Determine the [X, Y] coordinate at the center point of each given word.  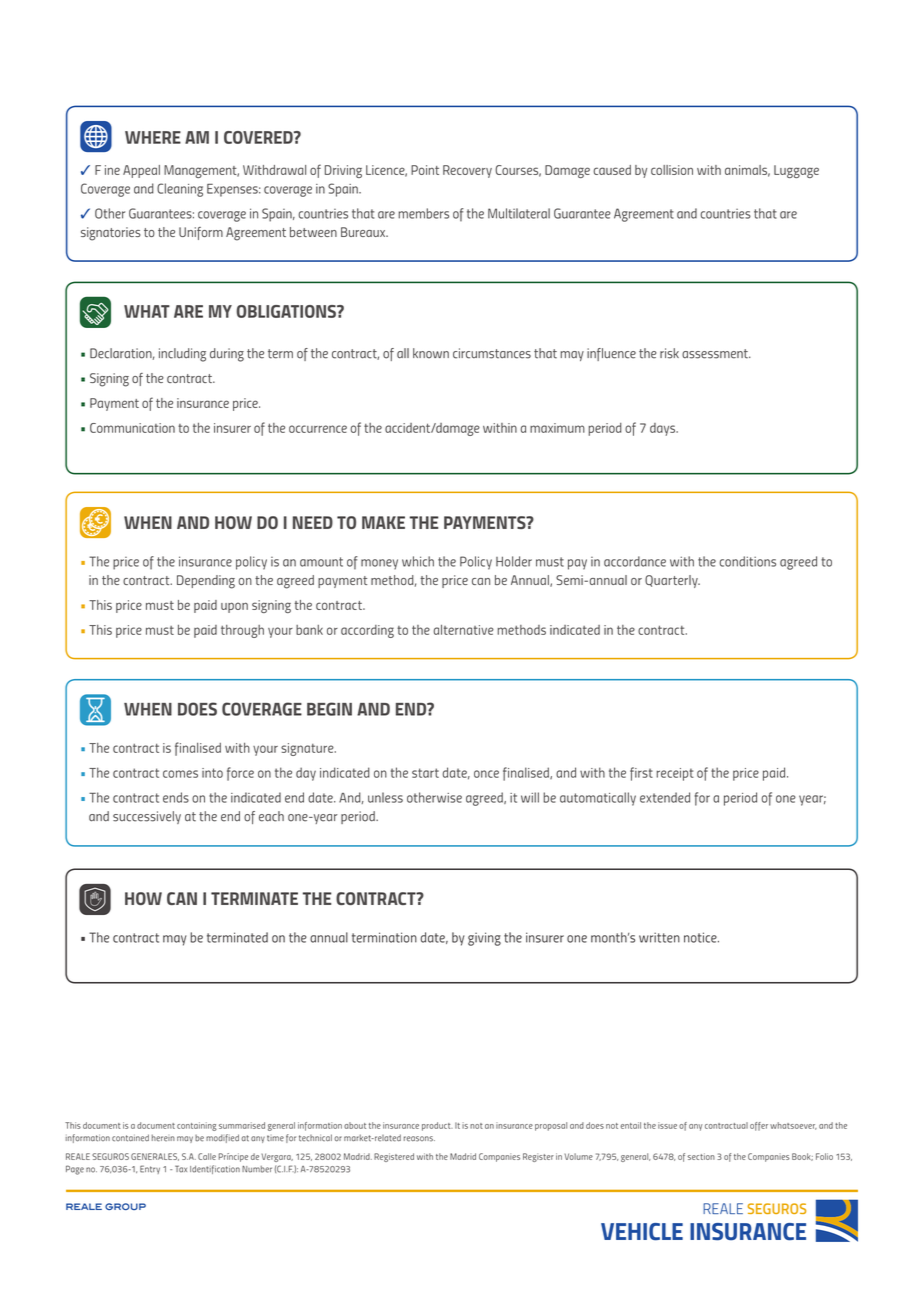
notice [701, 937]
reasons [419, 1139]
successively [147, 817]
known [431, 353]
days [664, 429]
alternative [464, 629]
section [701, 1156]
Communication [132, 428]
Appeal [141, 171]
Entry [150, 1169]
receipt [675, 774]
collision [672, 170]
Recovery [467, 171]
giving [484, 939]
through [242, 631]
